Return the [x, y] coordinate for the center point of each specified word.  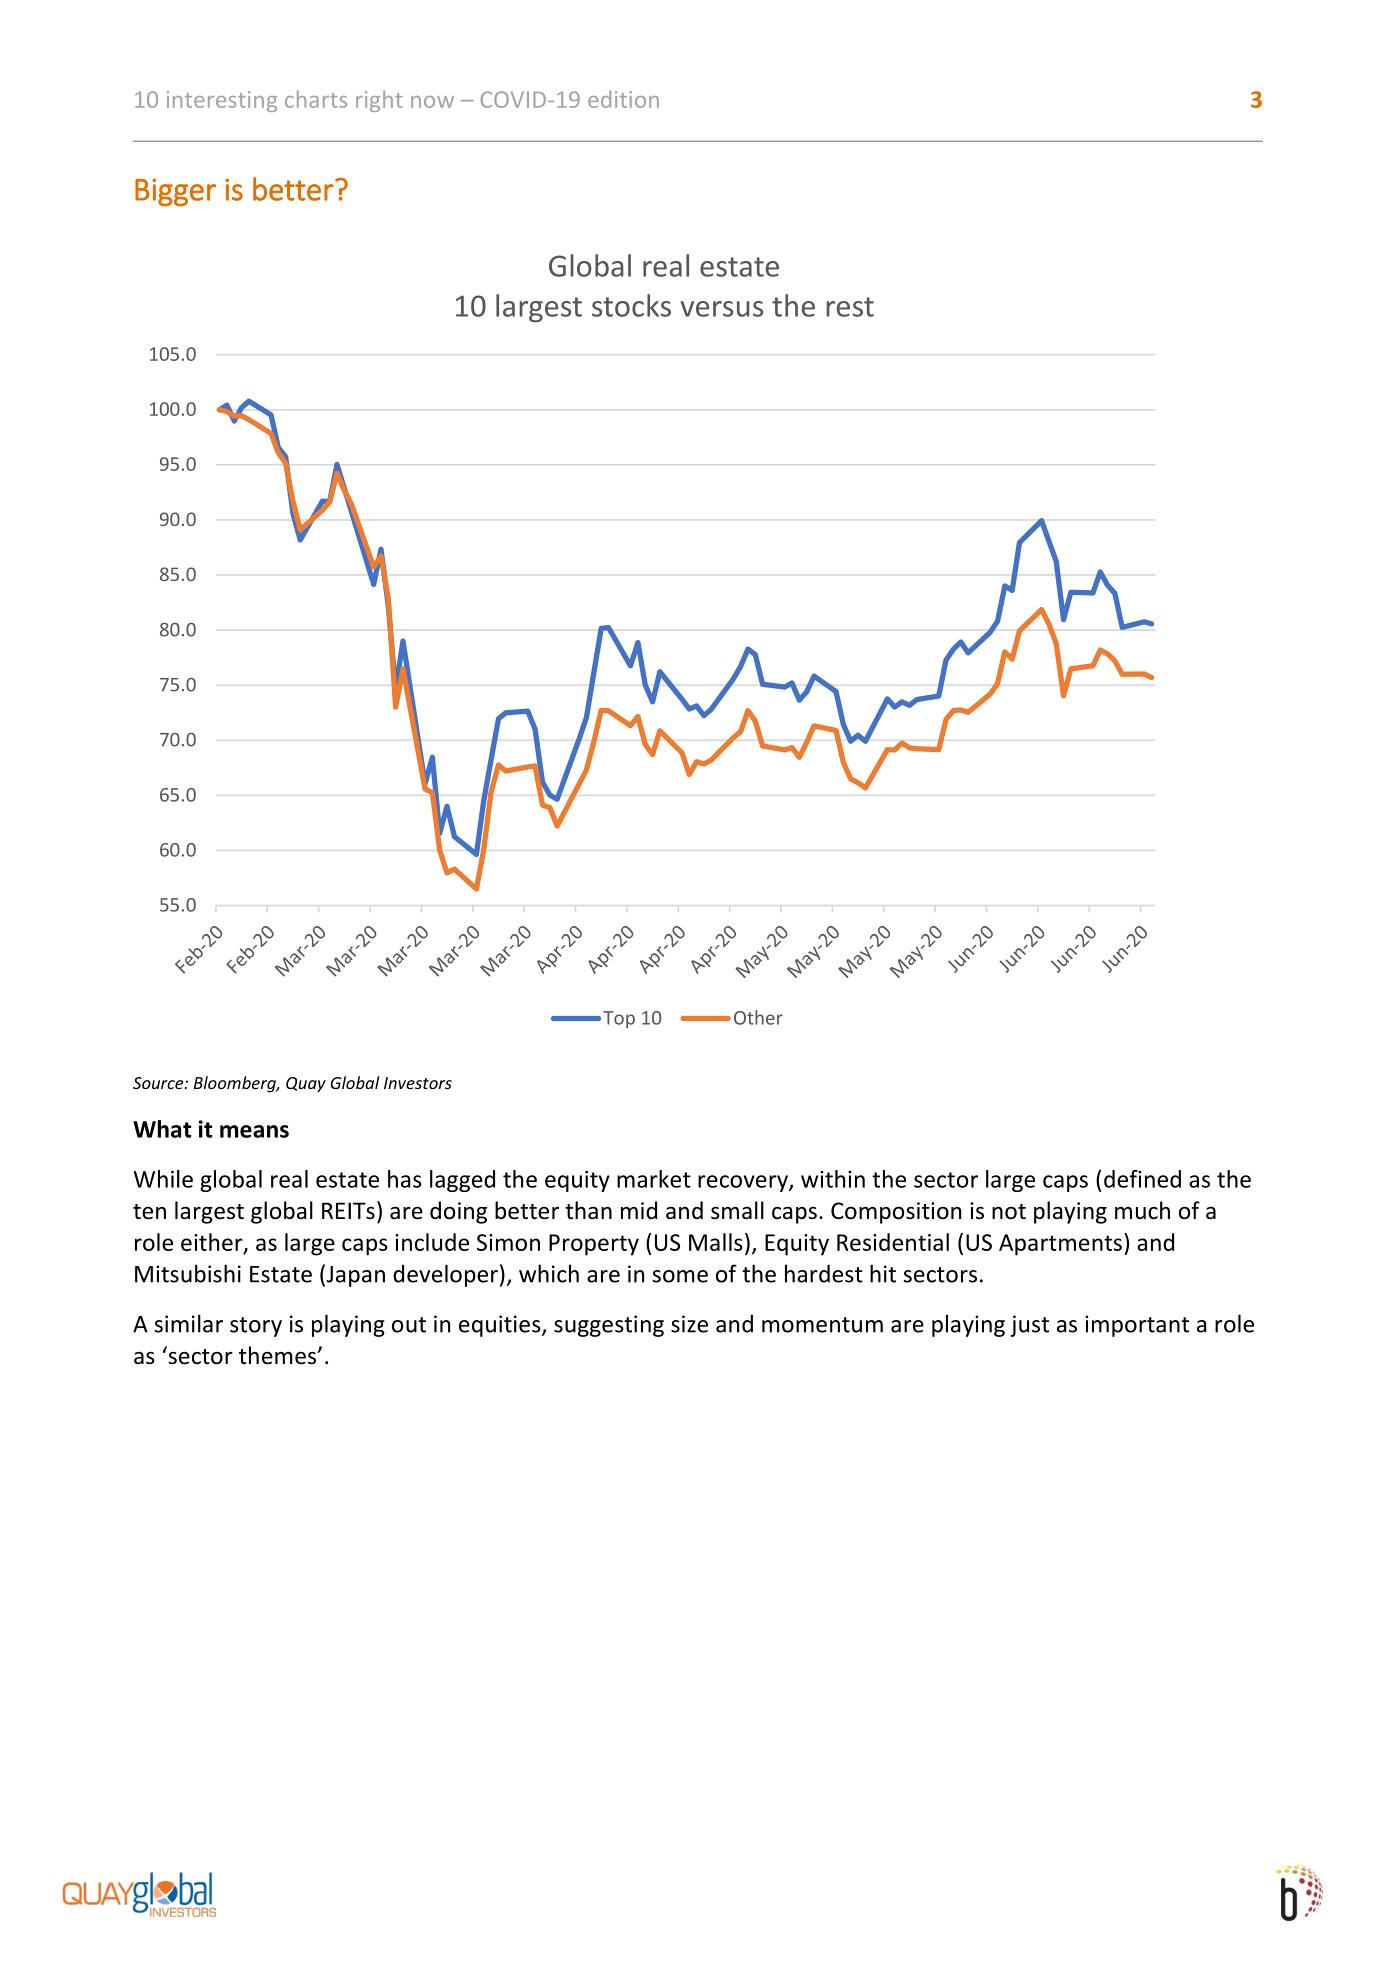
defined [1142, 1179]
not [1009, 1212]
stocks [631, 305]
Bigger [175, 192]
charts [316, 99]
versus [722, 309]
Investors [418, 1083]
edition [623, 99]
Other [758, 1017]
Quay [306, 1085]
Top [619, 1019]
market [654, 1179]
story [256, 1327]
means [254, 1131]
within [833, 1179]
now [432, 102]
